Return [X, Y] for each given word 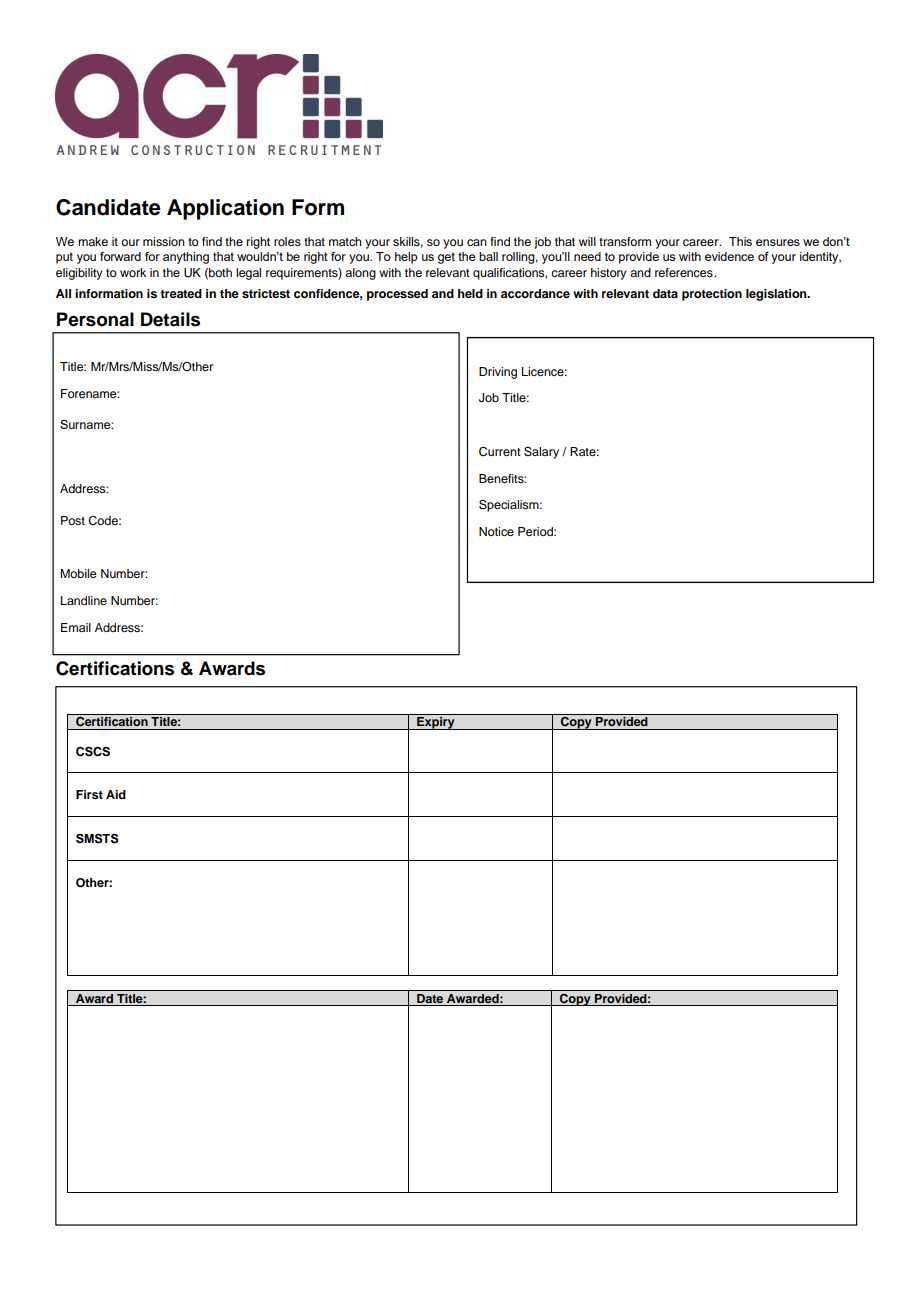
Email [76, 627]
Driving [498, 373]
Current [500, 452]
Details [170, 319]
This [740, 241]
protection [712, 295]
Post [73, 520]
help [406, 258]
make [93, 241]
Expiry [436, 723]
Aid [116, 794]
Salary [541, 452]
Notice [496, 531]
